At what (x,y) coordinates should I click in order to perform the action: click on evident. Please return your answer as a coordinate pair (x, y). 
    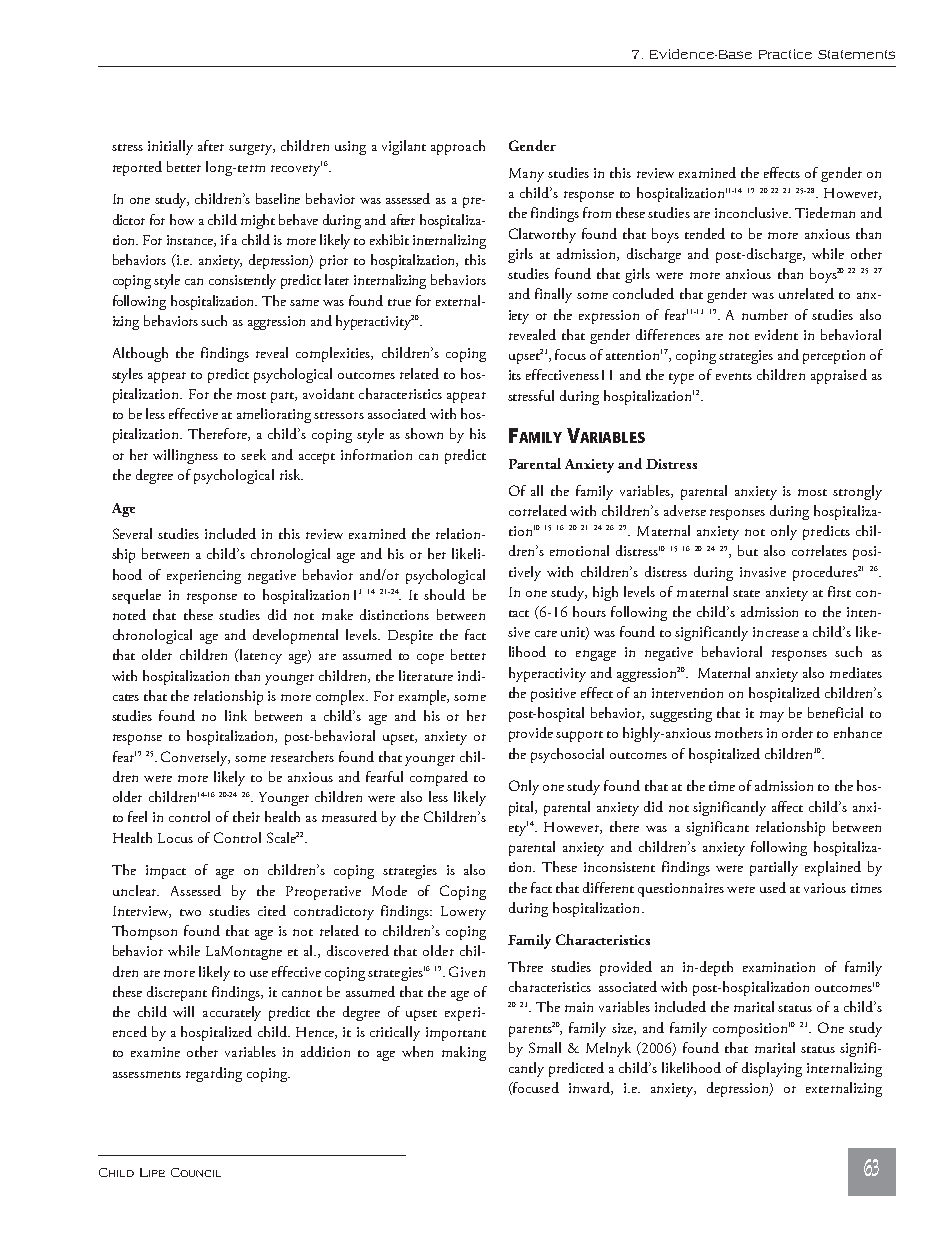
    Looking at the image, I should click on (776, 334).
